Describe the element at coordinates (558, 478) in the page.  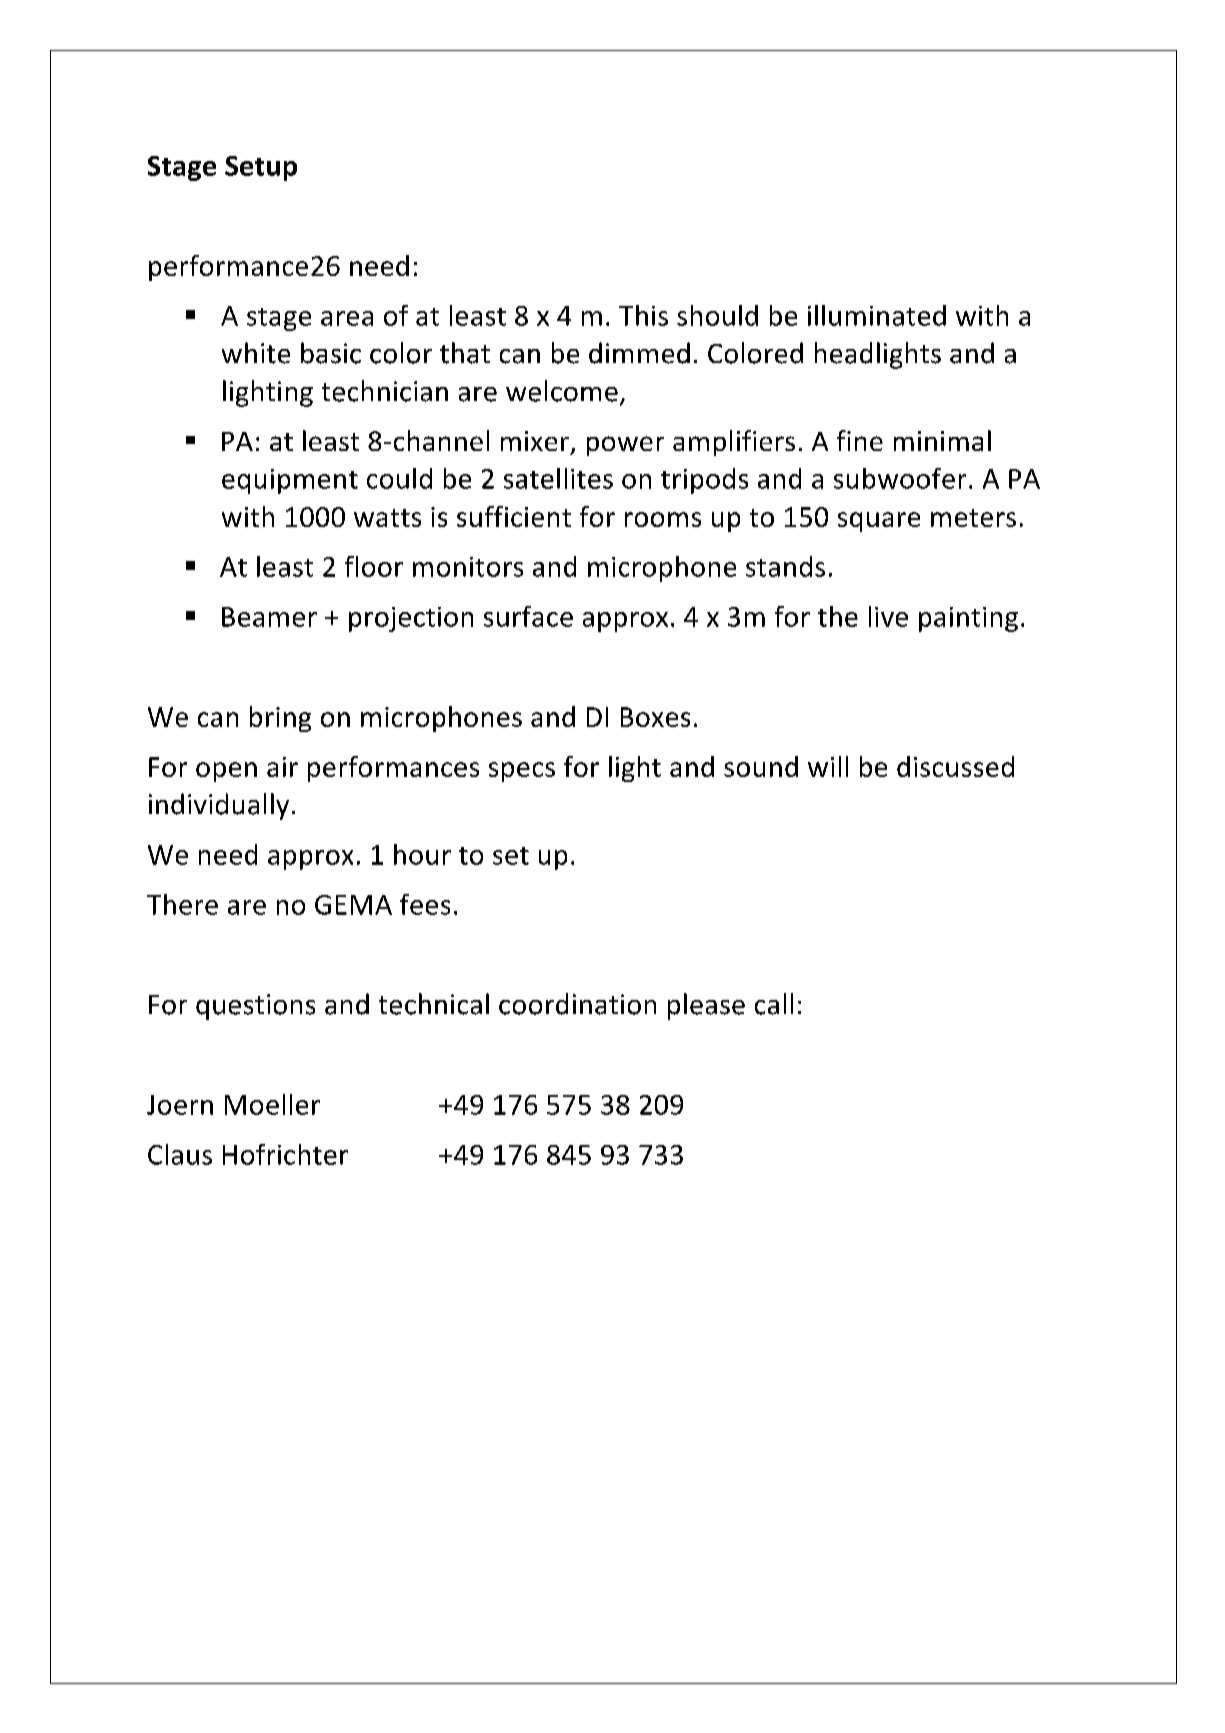
I see `satellites` at that location.
